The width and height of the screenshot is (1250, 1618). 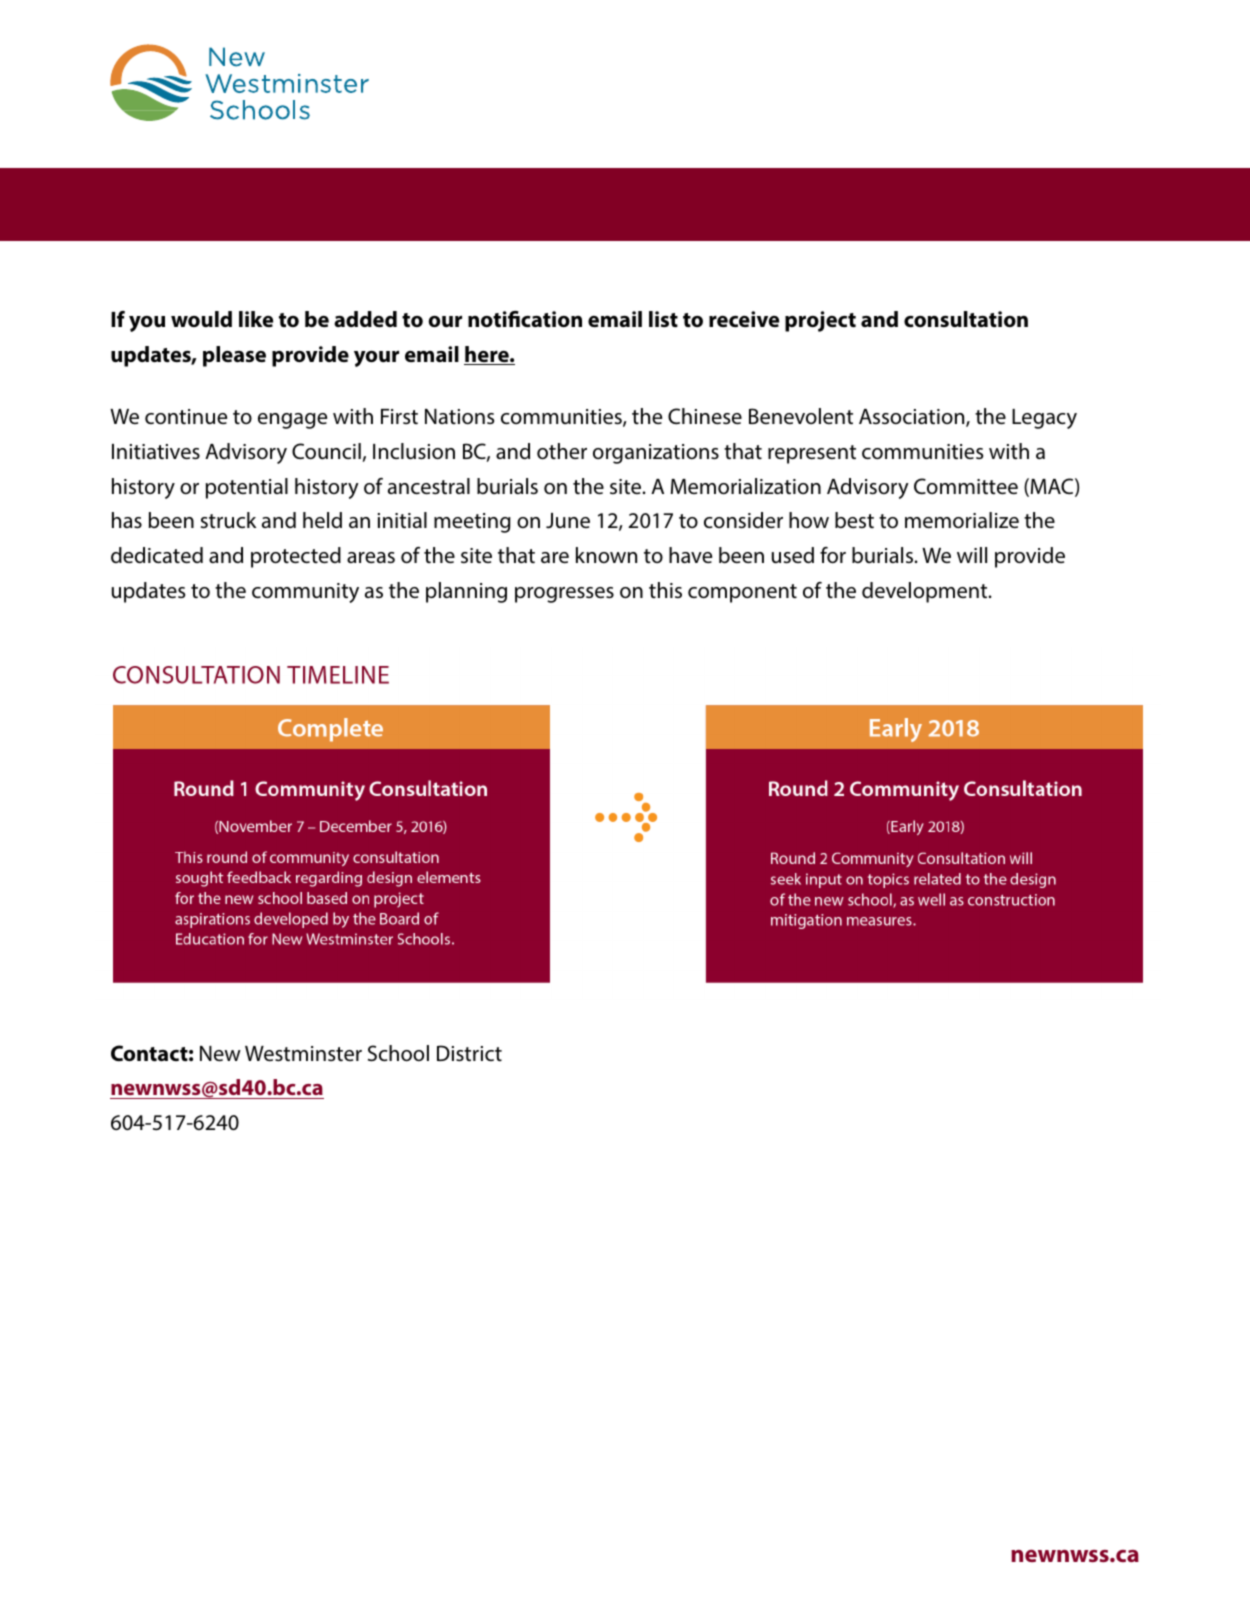 I want to click on notification, so click(x=525, y=319).
